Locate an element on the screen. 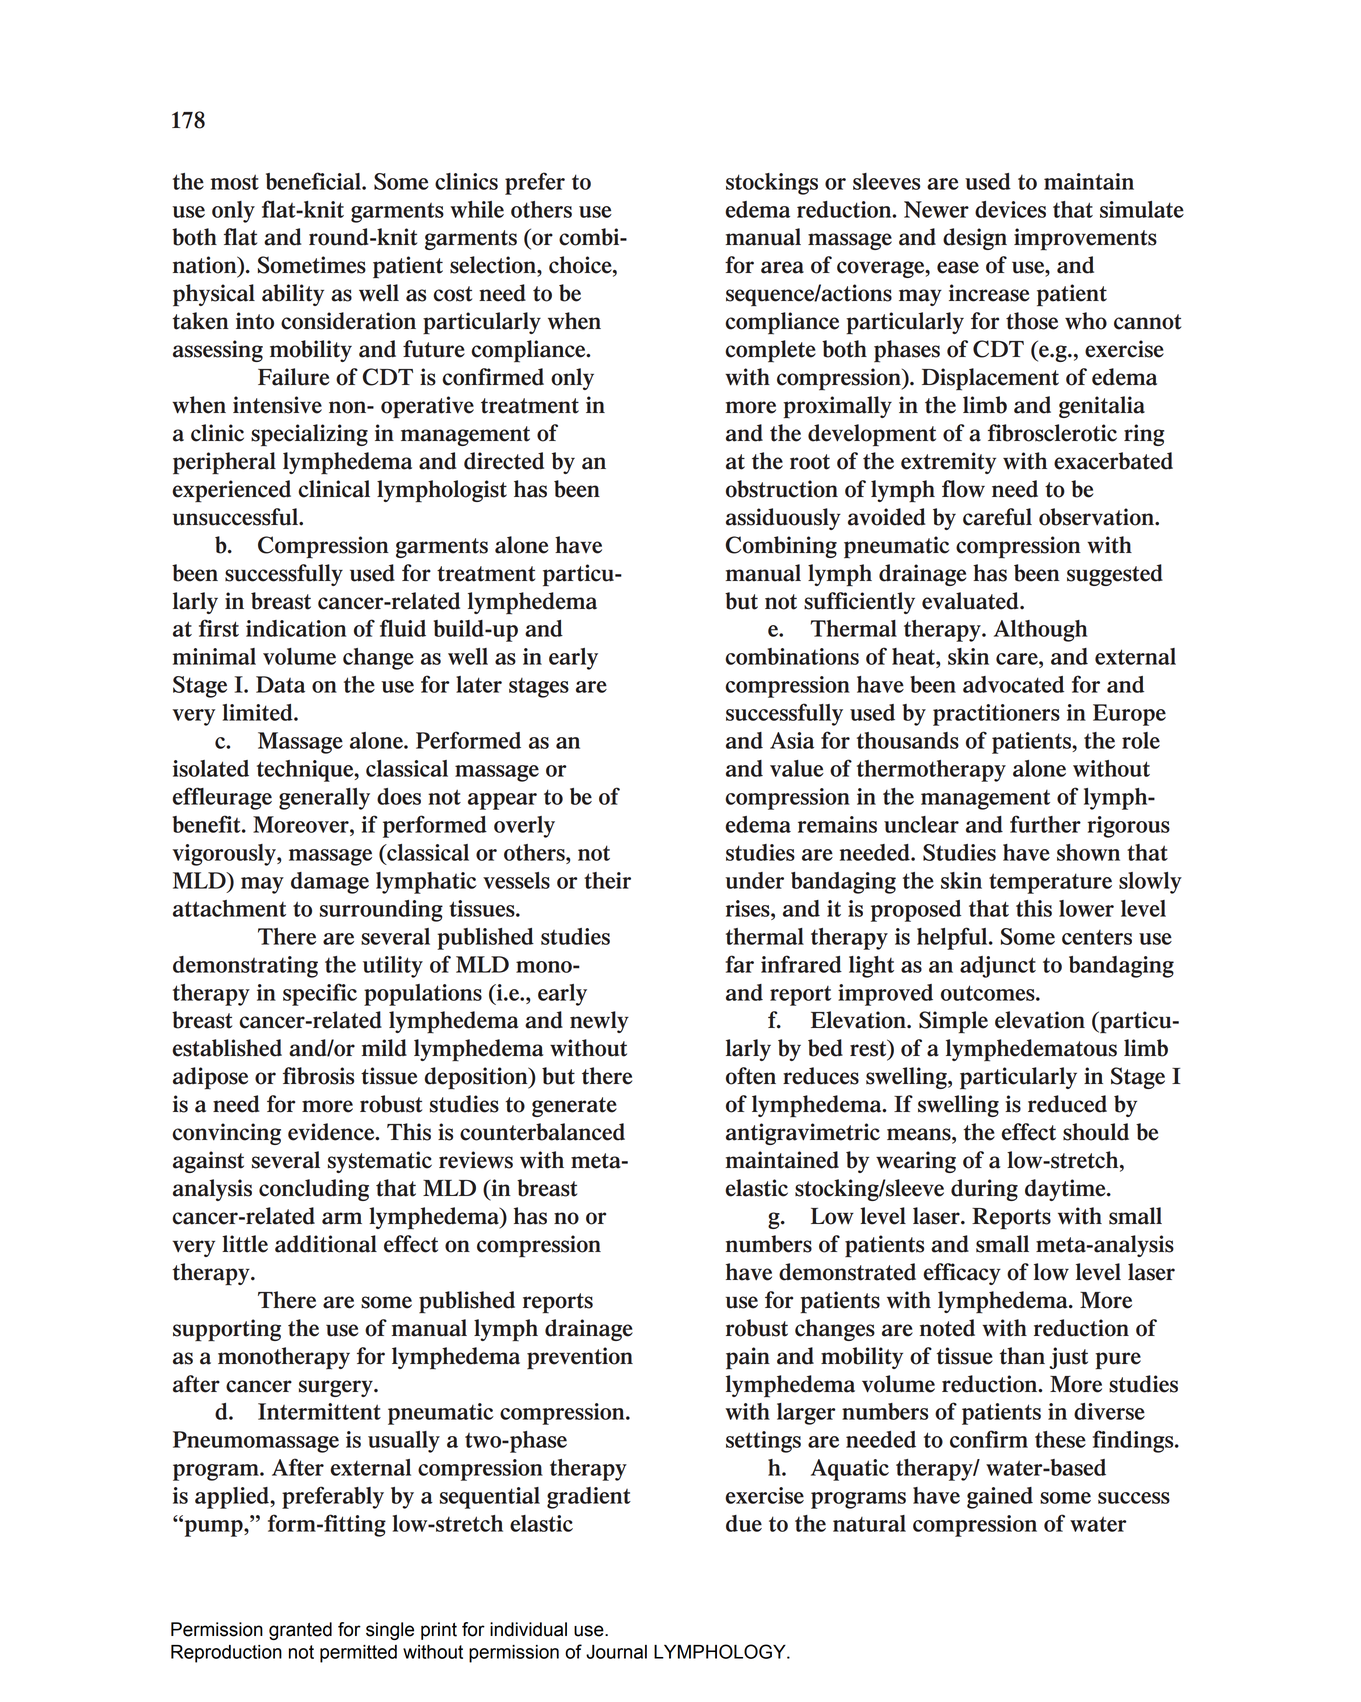 The height and width of the screenshot is (1702, 1361). evaluated is located at coordinates (971, 601).
